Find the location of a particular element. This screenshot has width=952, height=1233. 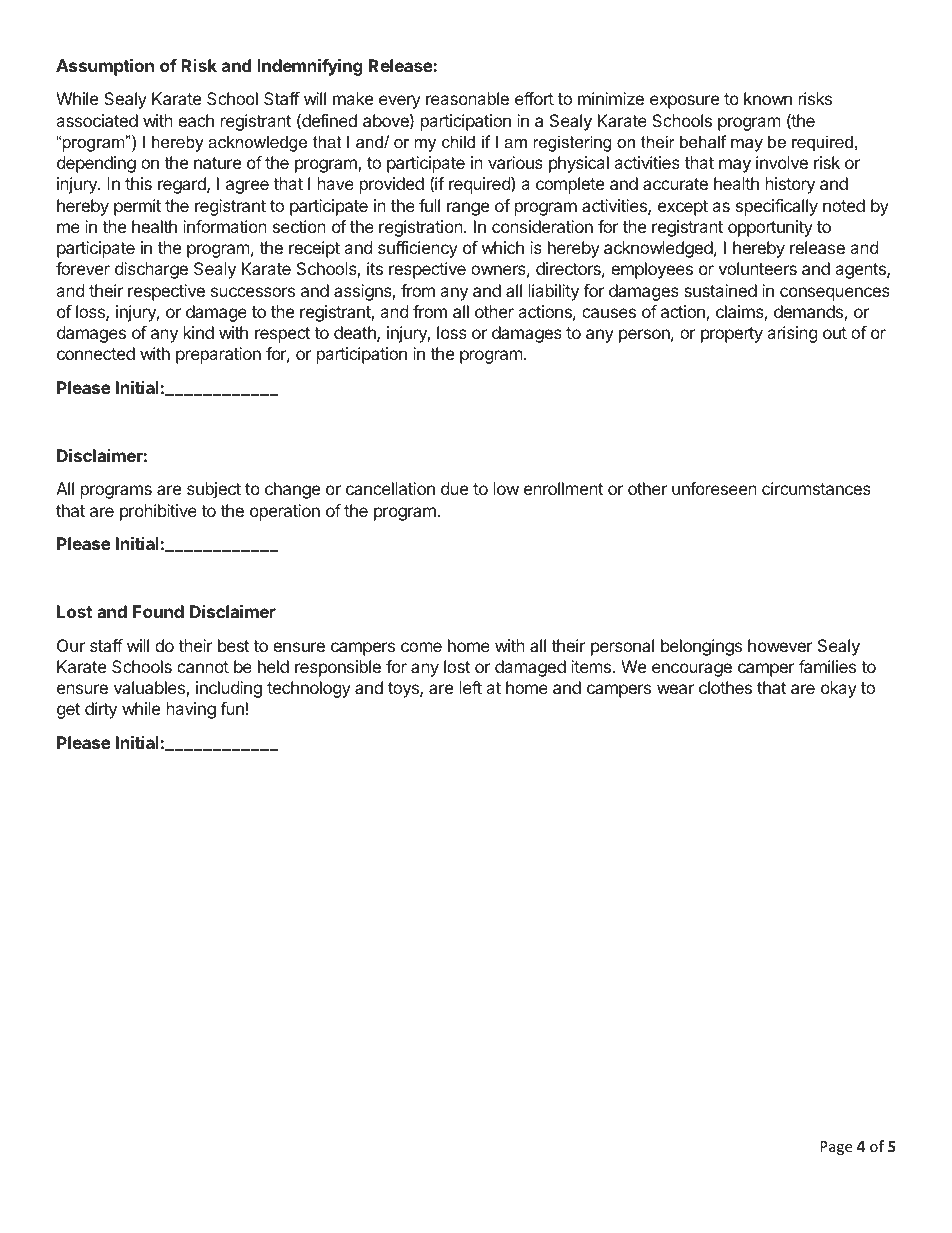

having is located at coordinates (191, 710).
